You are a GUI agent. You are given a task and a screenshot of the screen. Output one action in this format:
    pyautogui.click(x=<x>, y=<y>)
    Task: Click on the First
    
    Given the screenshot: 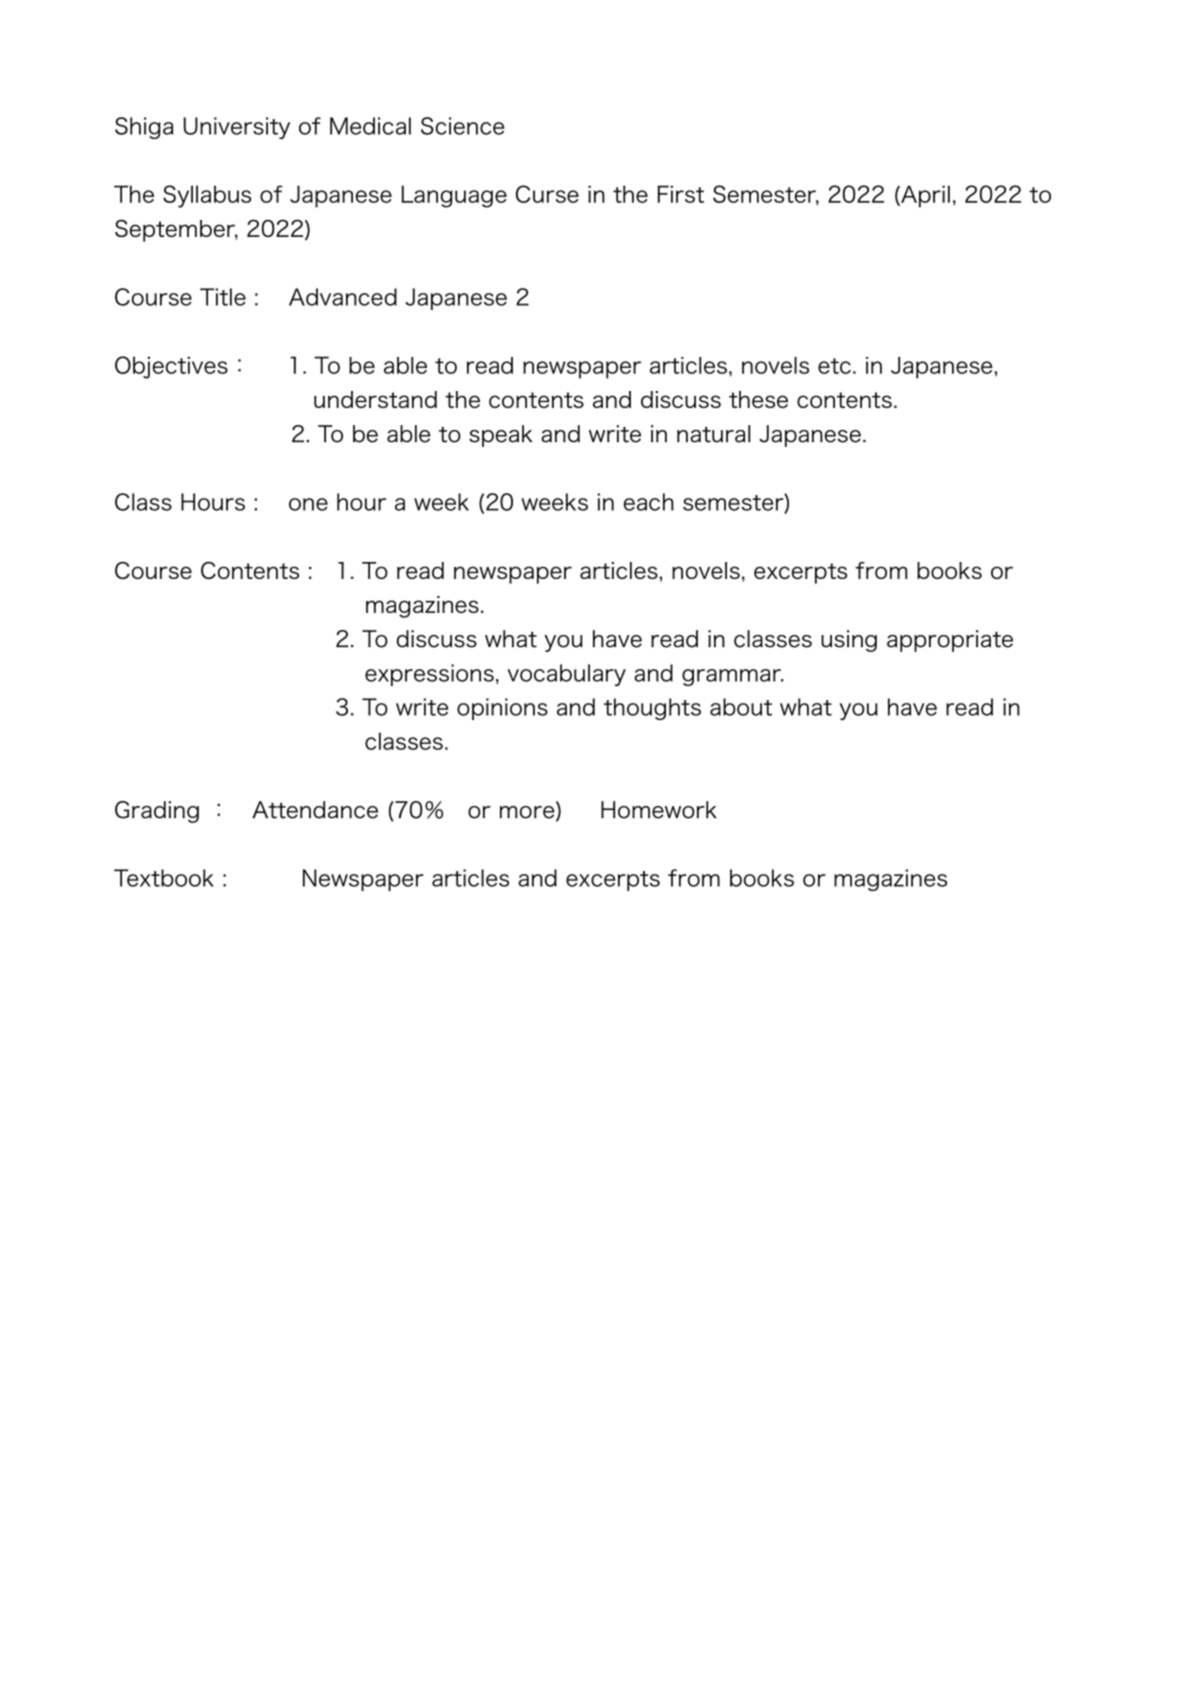 What is the action you would take?
    pyautogui.click(x=680, y=194)
